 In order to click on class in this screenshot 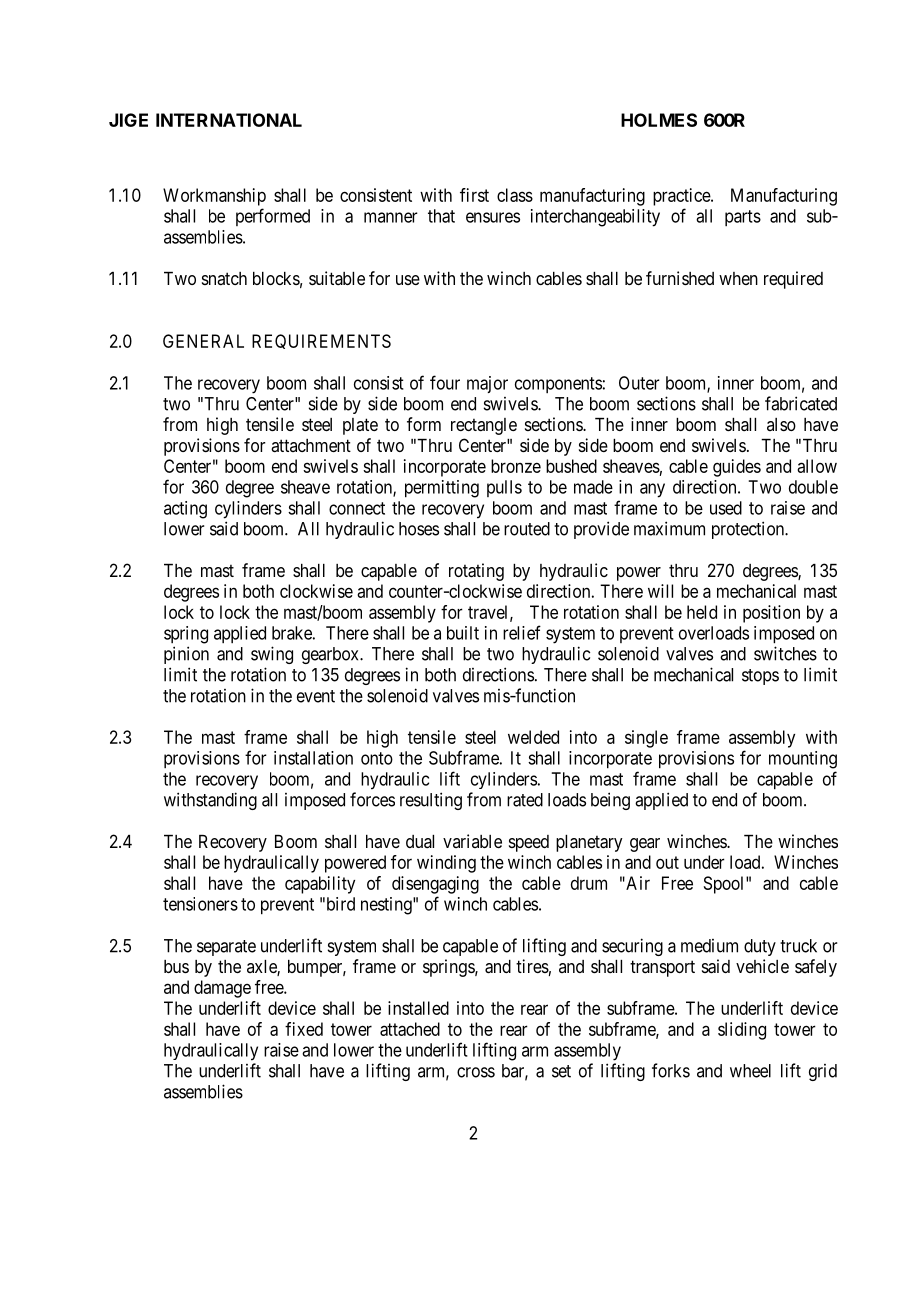, I will do `click(515, 195)`.
